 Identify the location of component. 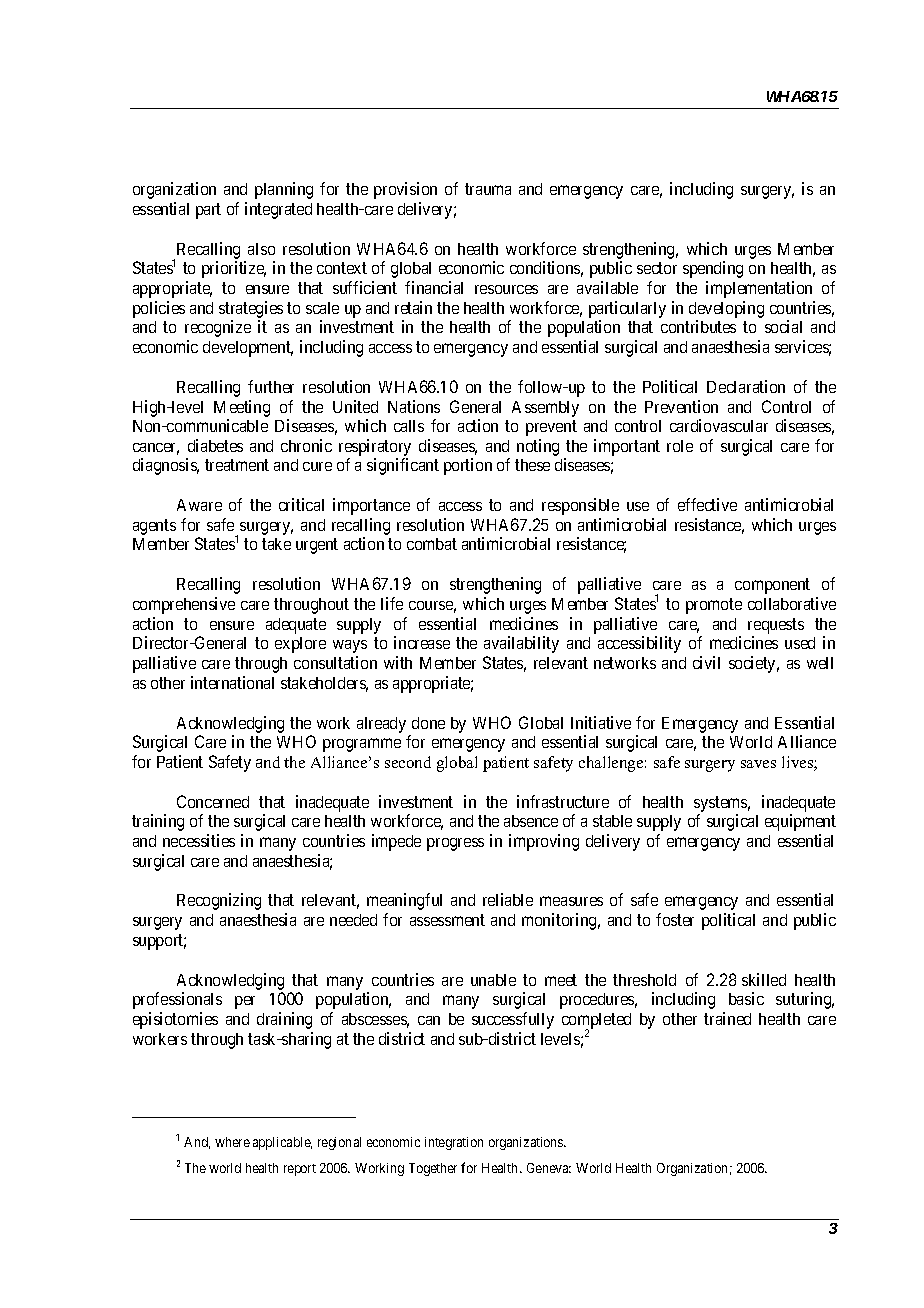
(772, 586).
